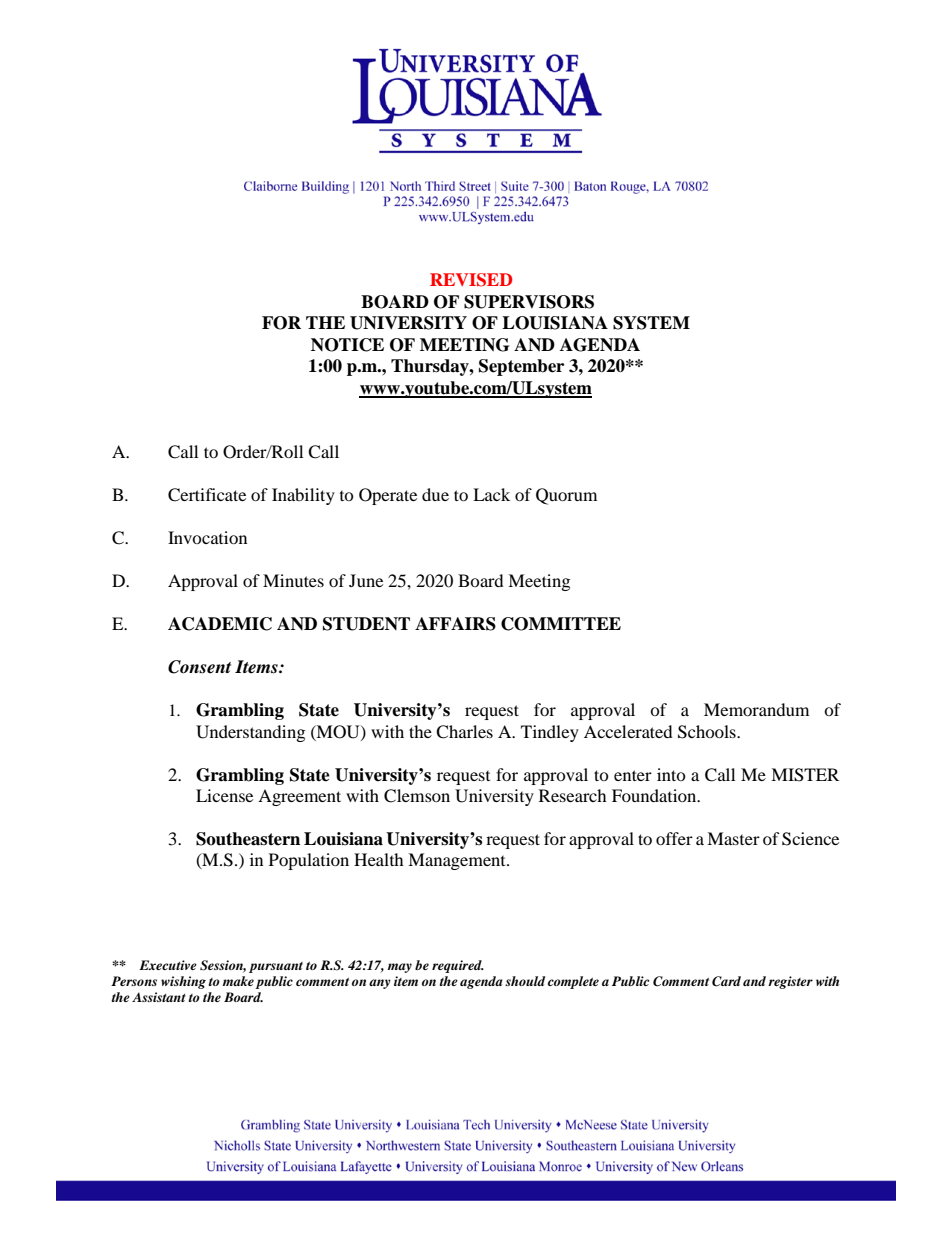 This screenshot has width=952, height=1233. What do you see at coordinates (347, 345) in the screenshot?
I see `NOTICE` at bounding box center [347, 345].
